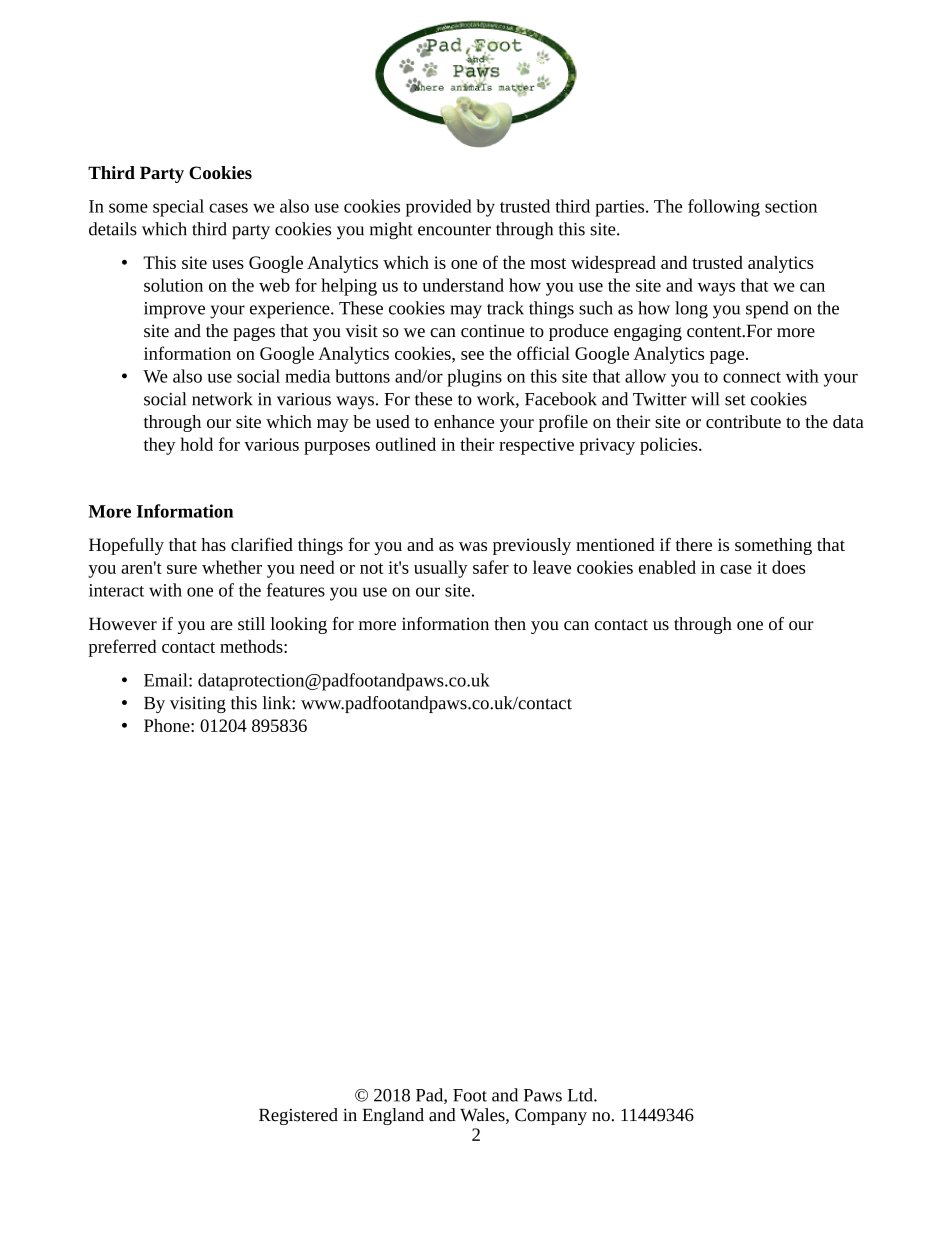 The width and height of the document is (952, 1233). I want to click on Registered, so click(298, 1116).
